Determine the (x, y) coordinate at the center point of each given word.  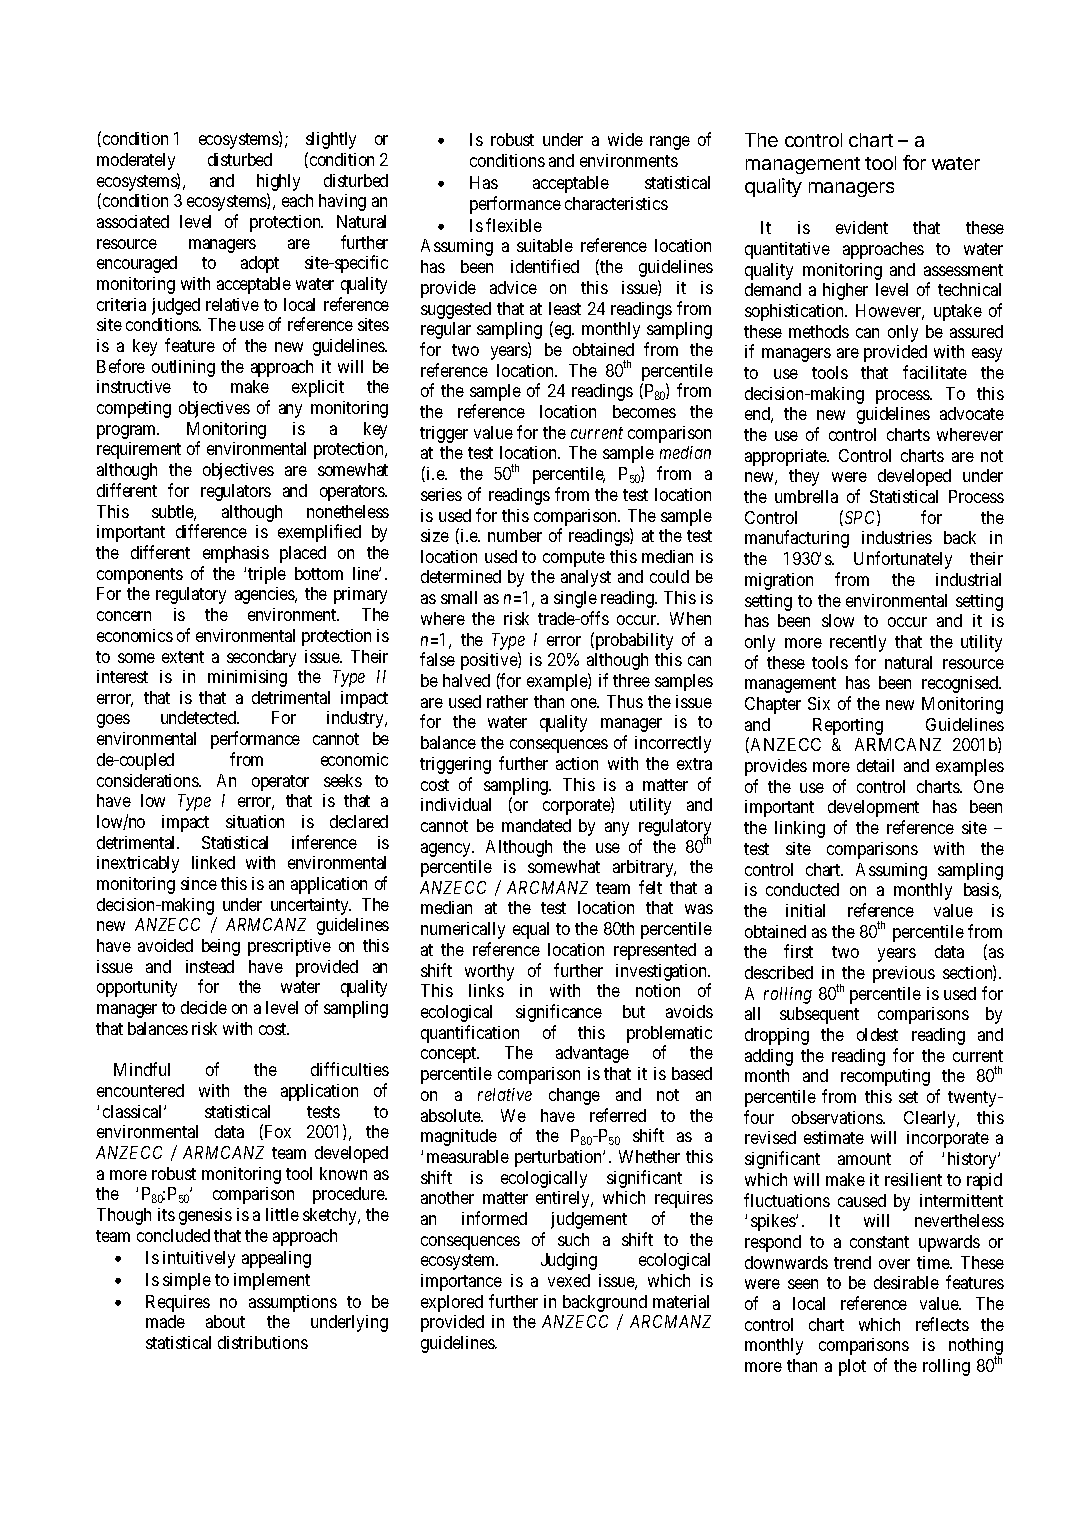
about (225, 1321)
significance (559, 1013)
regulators (236, 492)
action (577, 763)
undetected (200, 717)
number (515, 535)
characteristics (616, 203)
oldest (877, 1034)
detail (875, 765)
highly (278, 182)
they (804, 477)
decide (204, 1007)
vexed (569, 1280)
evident (862, 227)
